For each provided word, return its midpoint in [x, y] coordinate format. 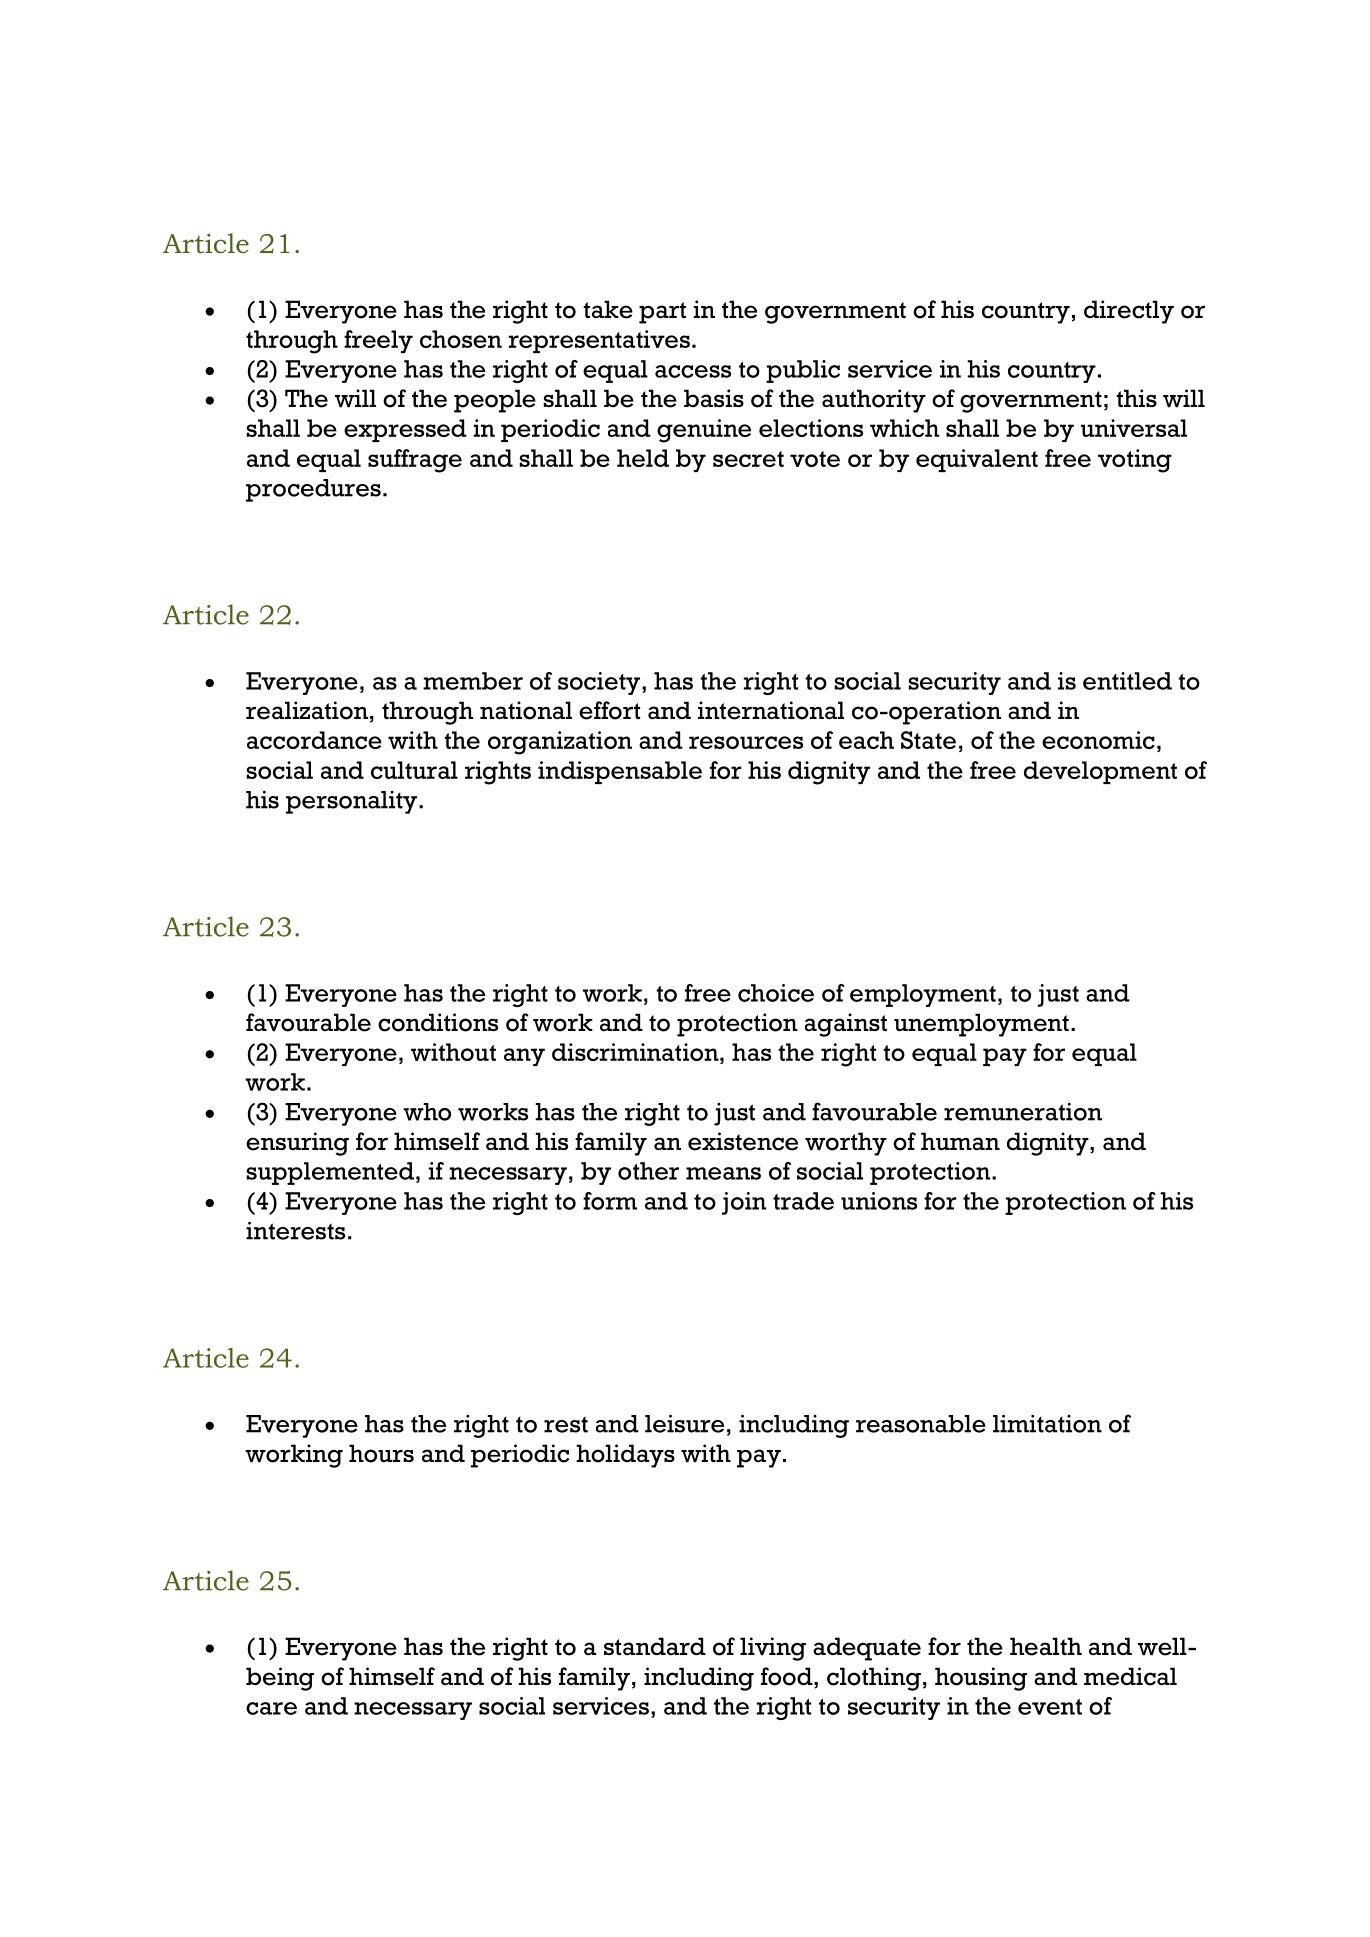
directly [1129, 312]
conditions [438, 1022]
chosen [461, 339]
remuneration [1023, 1112]
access [693, 371]
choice [776, 993]
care [271, 1708]
